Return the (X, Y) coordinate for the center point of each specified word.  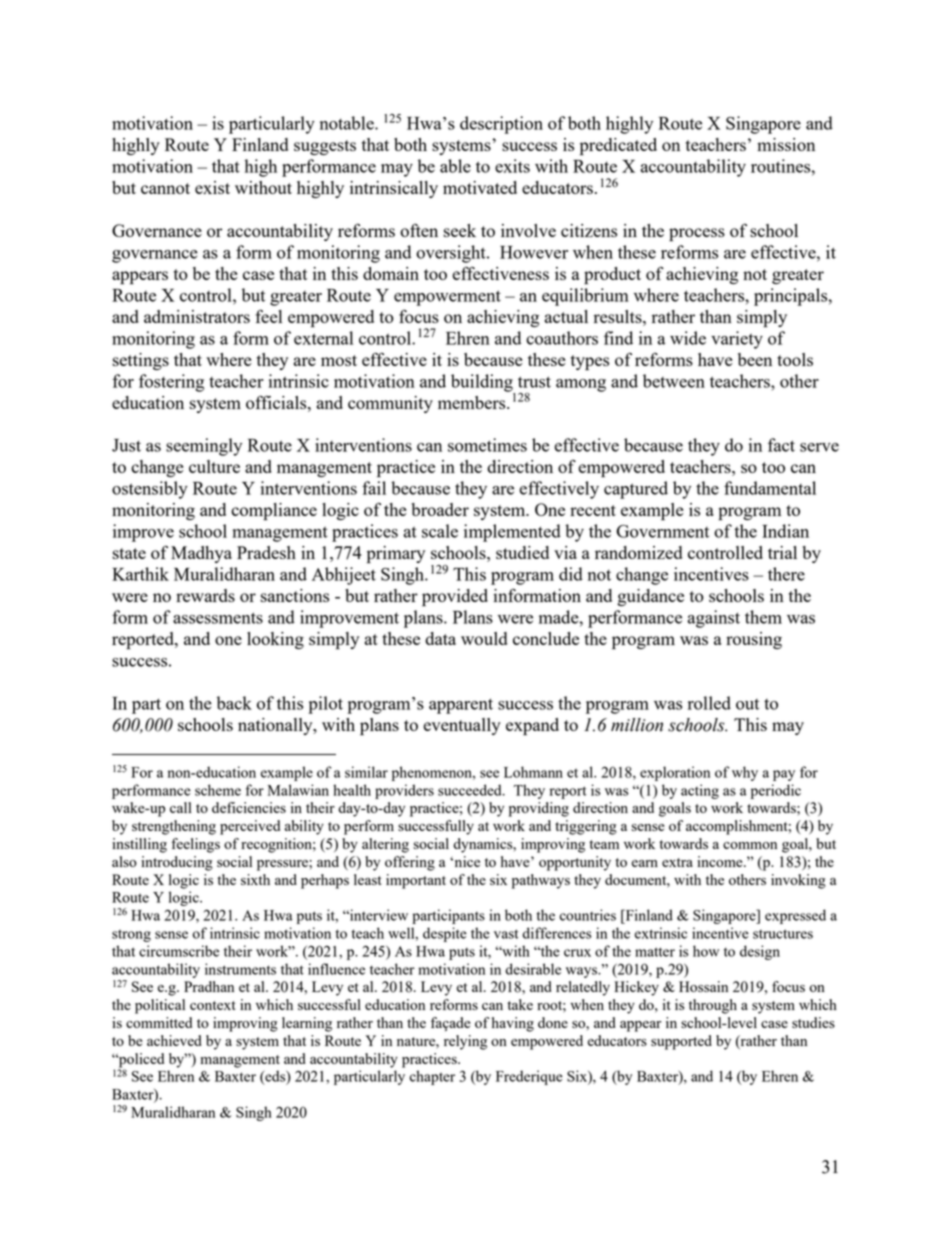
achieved (174, 1040)
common (750, 845)
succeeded (471, 790)
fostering (171, 383)
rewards (205, 595)
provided (455, 598)
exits (512, 166)
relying (465, 1042)
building (483, 384)
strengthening (174, 827)
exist (212, 187)
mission (786, 144)
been (755, 359)
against (713, 619)
